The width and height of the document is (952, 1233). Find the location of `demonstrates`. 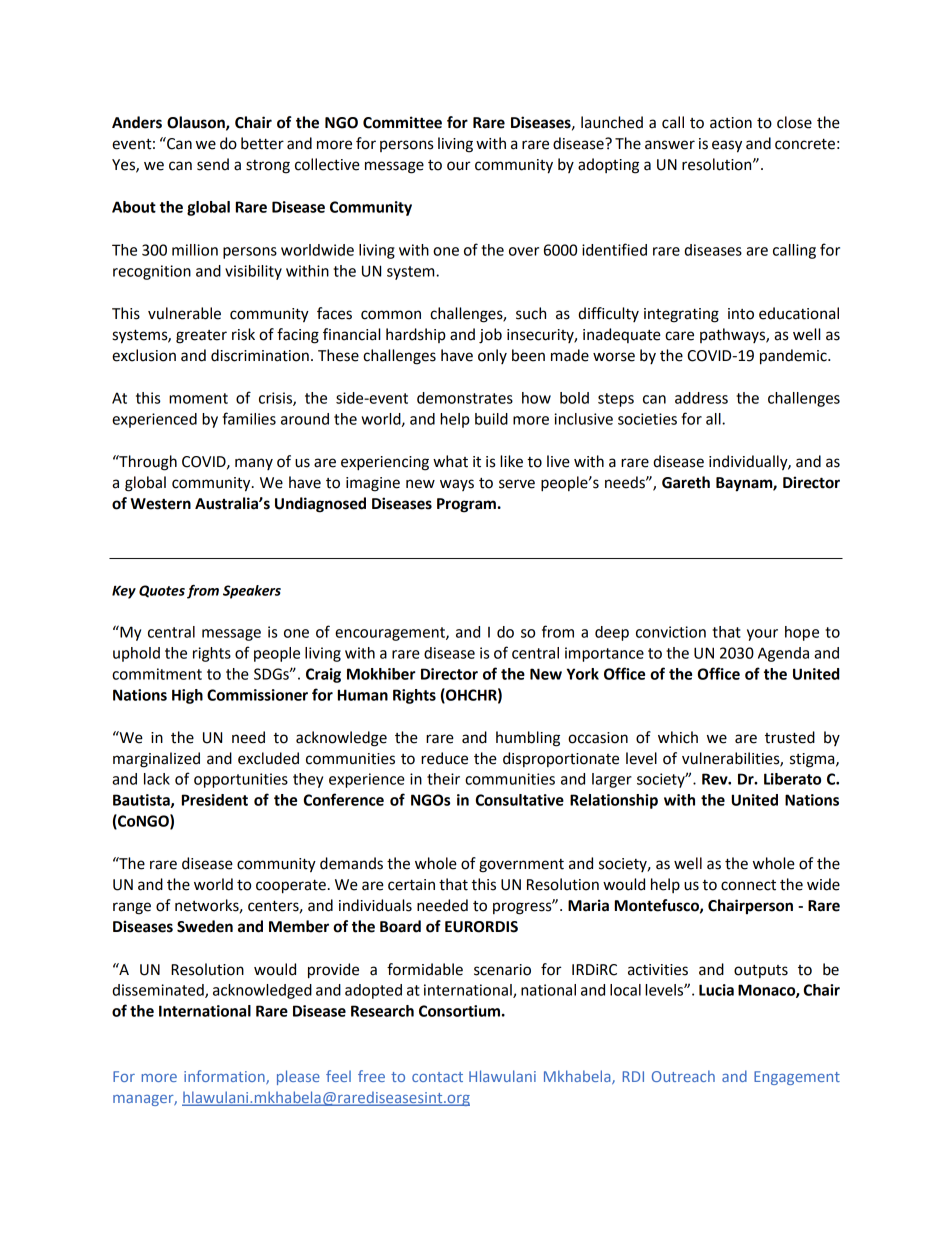

demonstrates is located at coordinates (465, 398).
